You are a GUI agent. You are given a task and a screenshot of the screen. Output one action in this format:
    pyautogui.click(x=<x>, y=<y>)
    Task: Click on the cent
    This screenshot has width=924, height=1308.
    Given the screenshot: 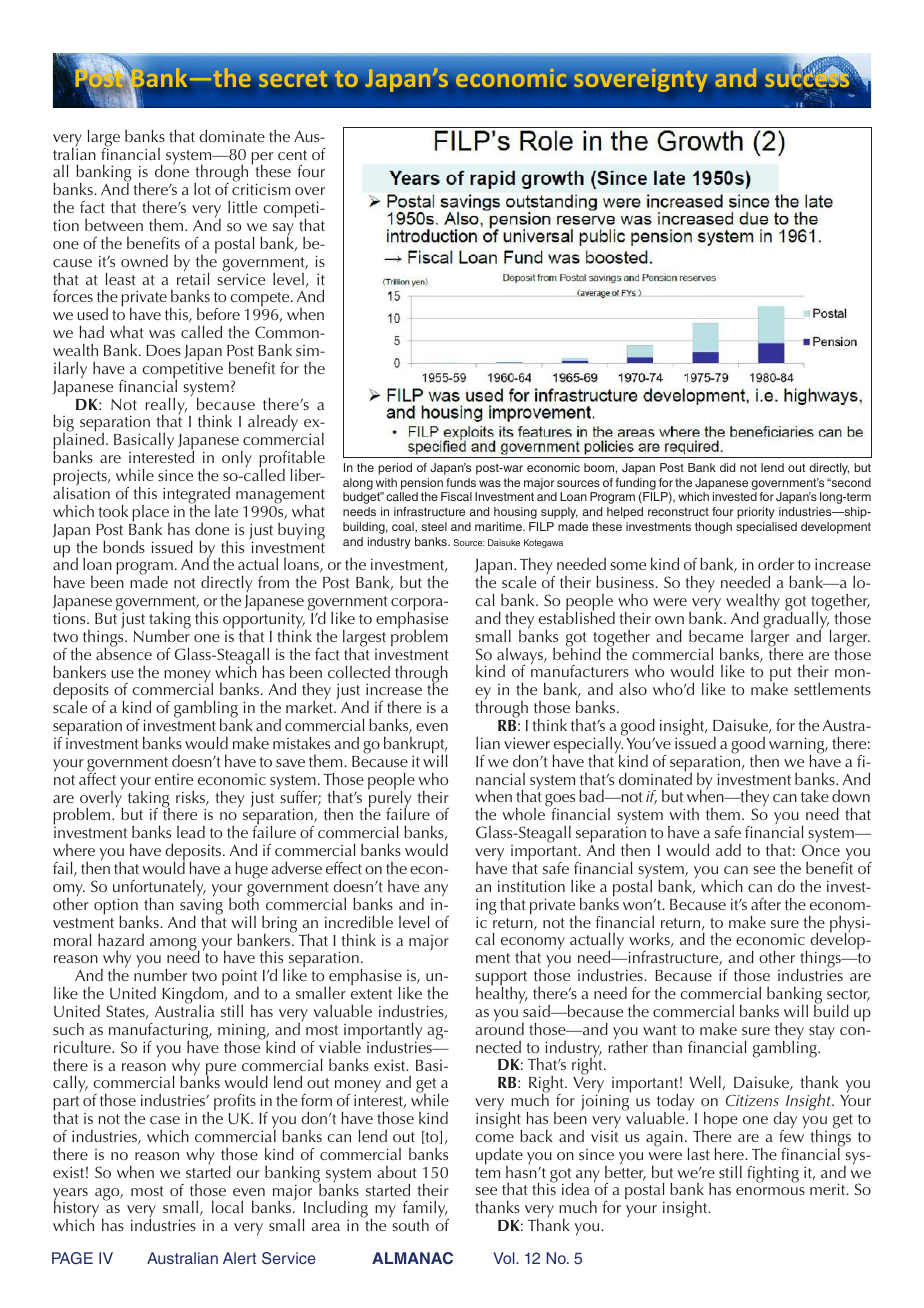 What is the action you would take?
    pyautogui.click(x=292, y=155)
